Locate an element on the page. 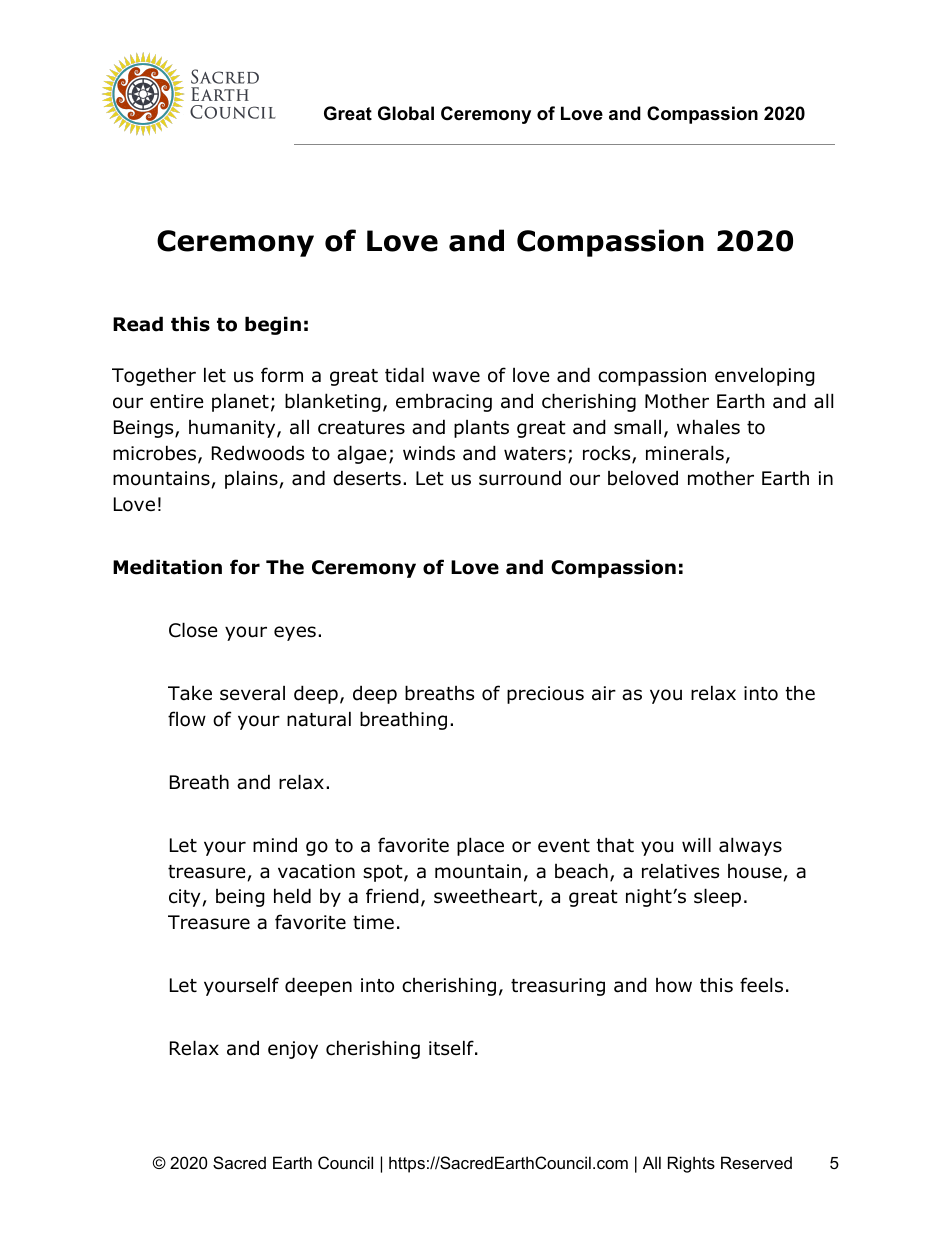  enjoy is located at coordinates (293, 1050).
